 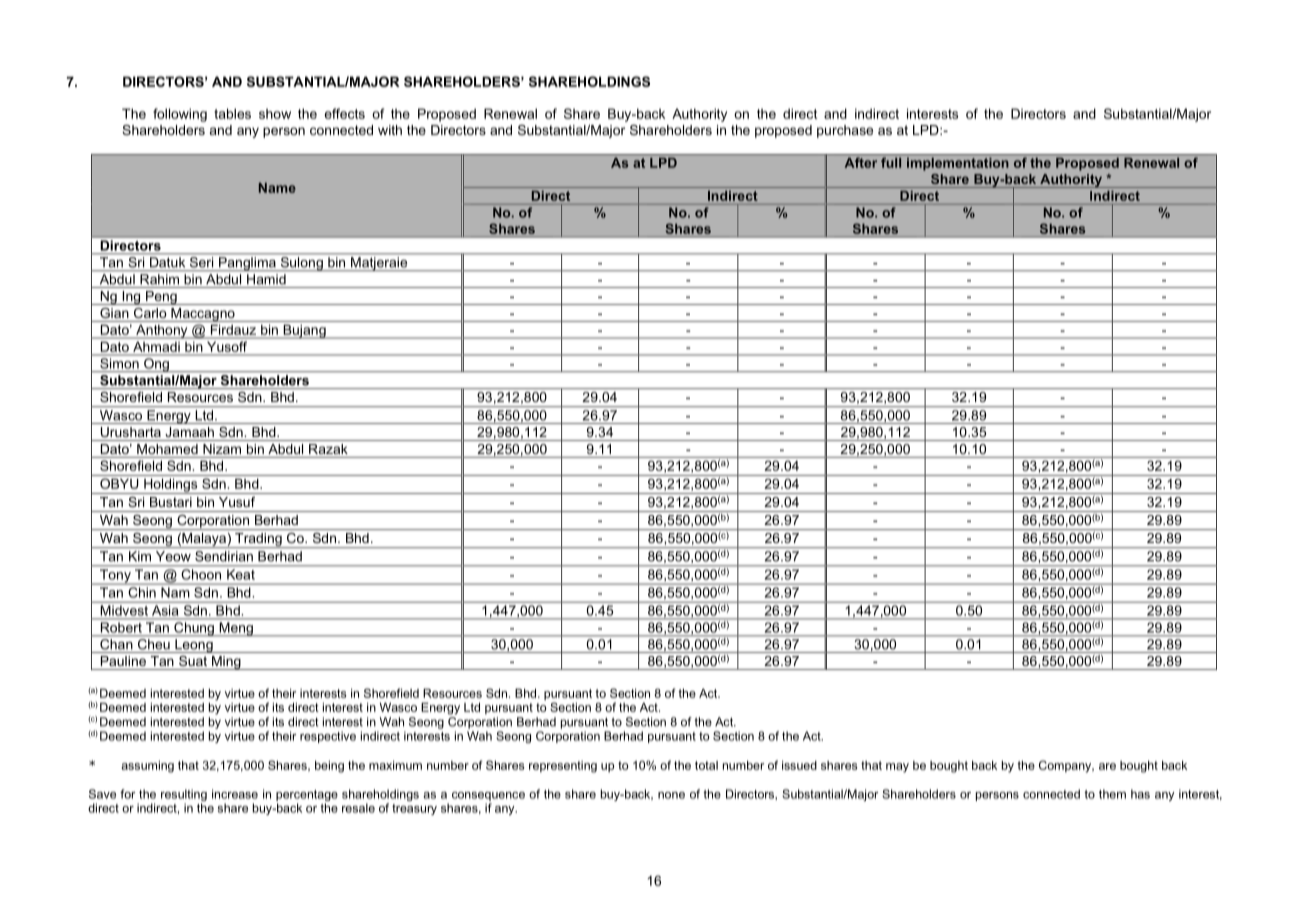 I want to click on may, so click(x=897, y=768).
